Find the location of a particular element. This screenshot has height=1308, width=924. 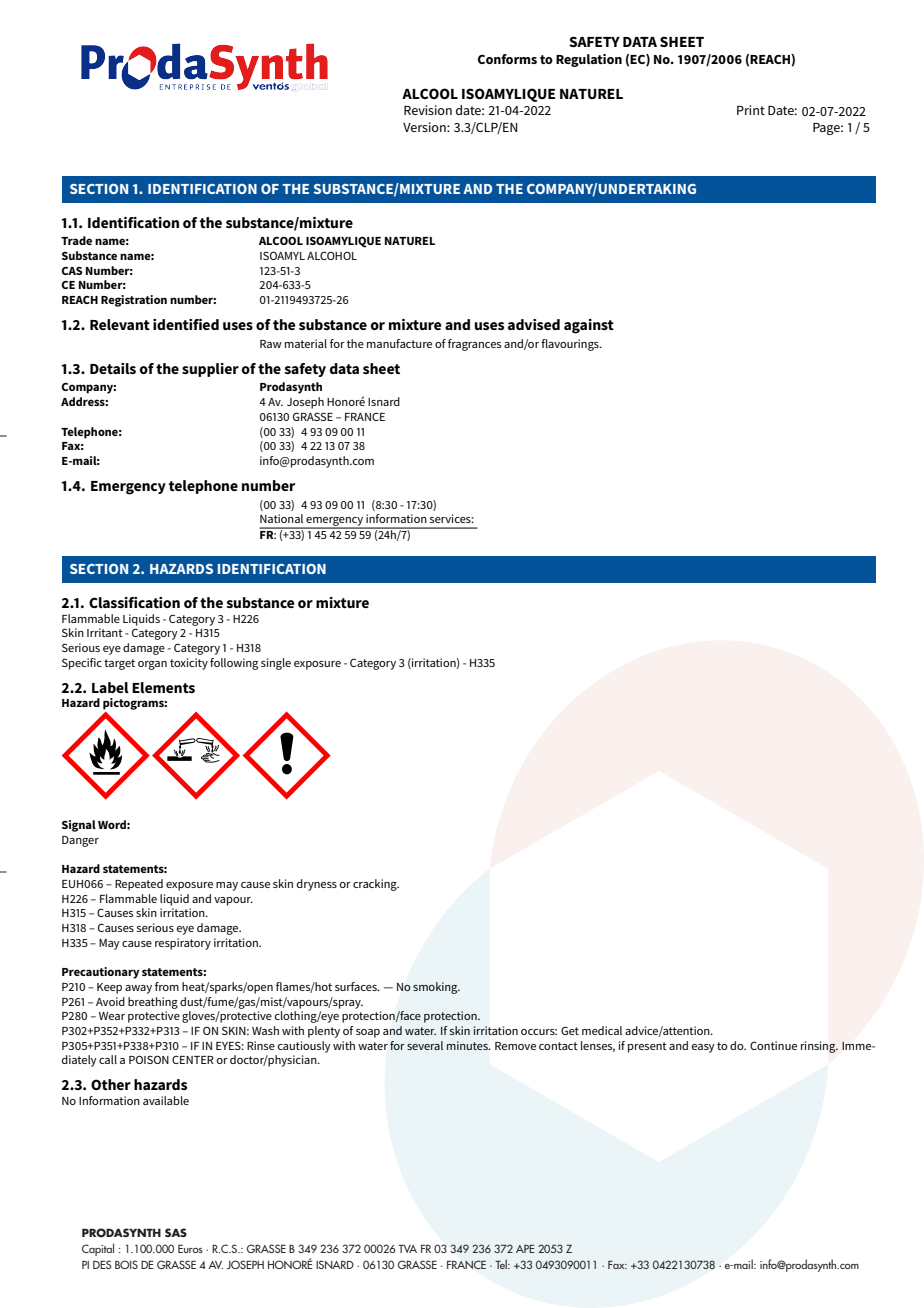

Revision is located at coordinates (428, 110).
